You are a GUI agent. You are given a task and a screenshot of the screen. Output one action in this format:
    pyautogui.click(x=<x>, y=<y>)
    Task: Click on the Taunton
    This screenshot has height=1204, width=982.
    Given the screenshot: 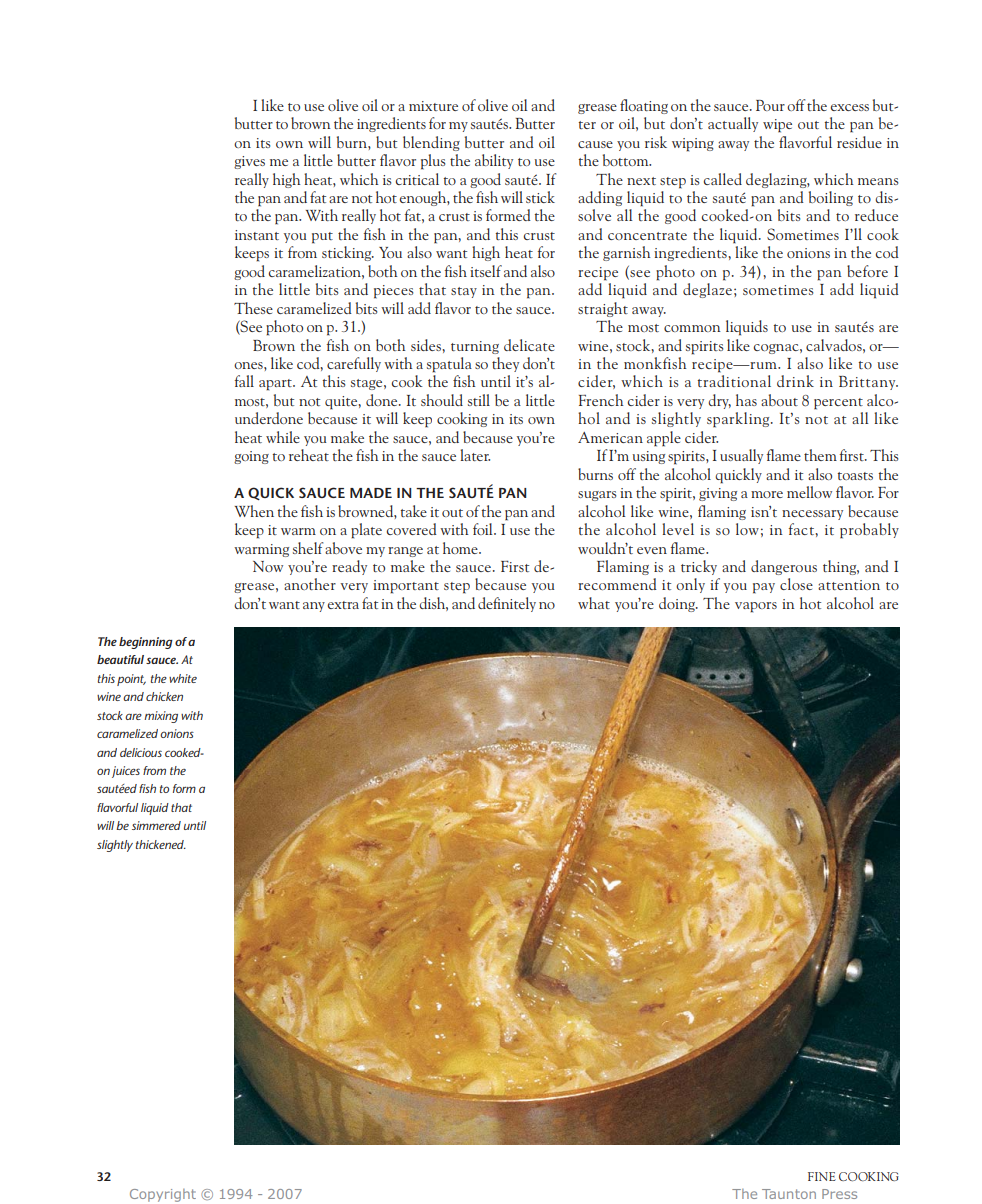 What is the action you would take?
    pyautogui.click(x=789, y=1194)
